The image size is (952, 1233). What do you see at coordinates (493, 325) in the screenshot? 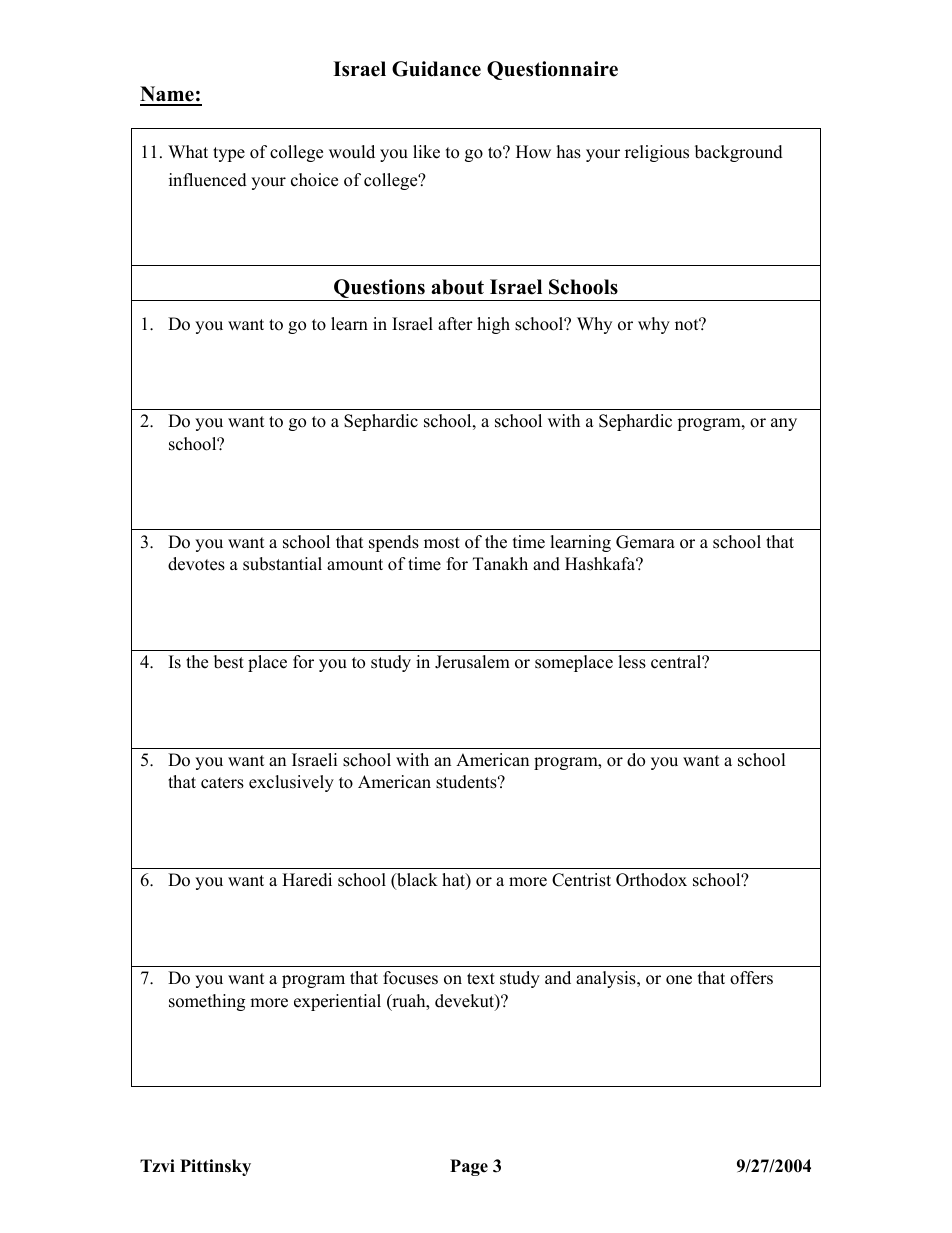
I see `high` at bounding box center [493, 325].
